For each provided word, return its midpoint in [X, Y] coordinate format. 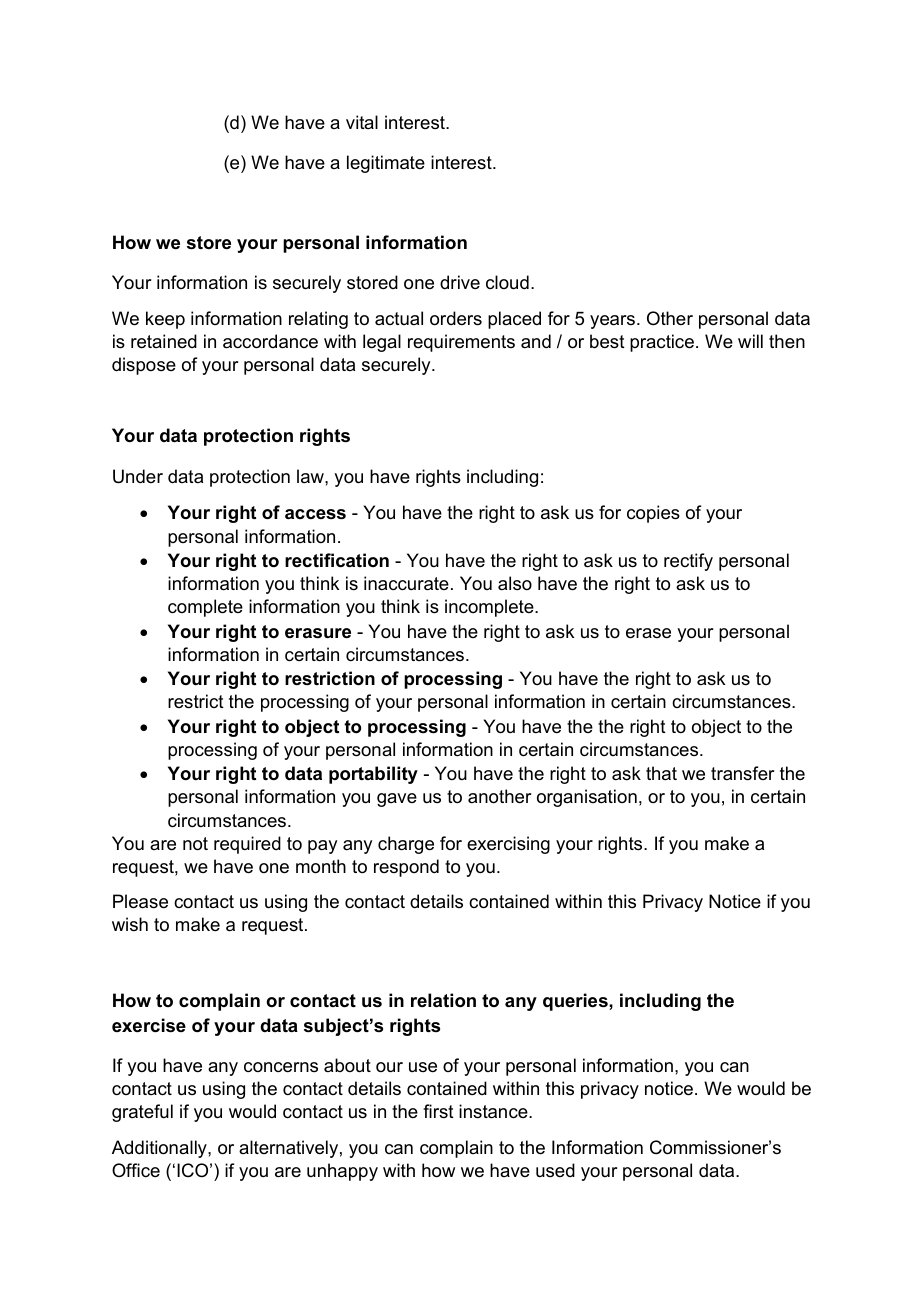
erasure [318, 633]
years [612, 322]
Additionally [160, 1149]
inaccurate [406, 583]
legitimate [386, 164]
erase [648, 633]
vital [362, 122]
